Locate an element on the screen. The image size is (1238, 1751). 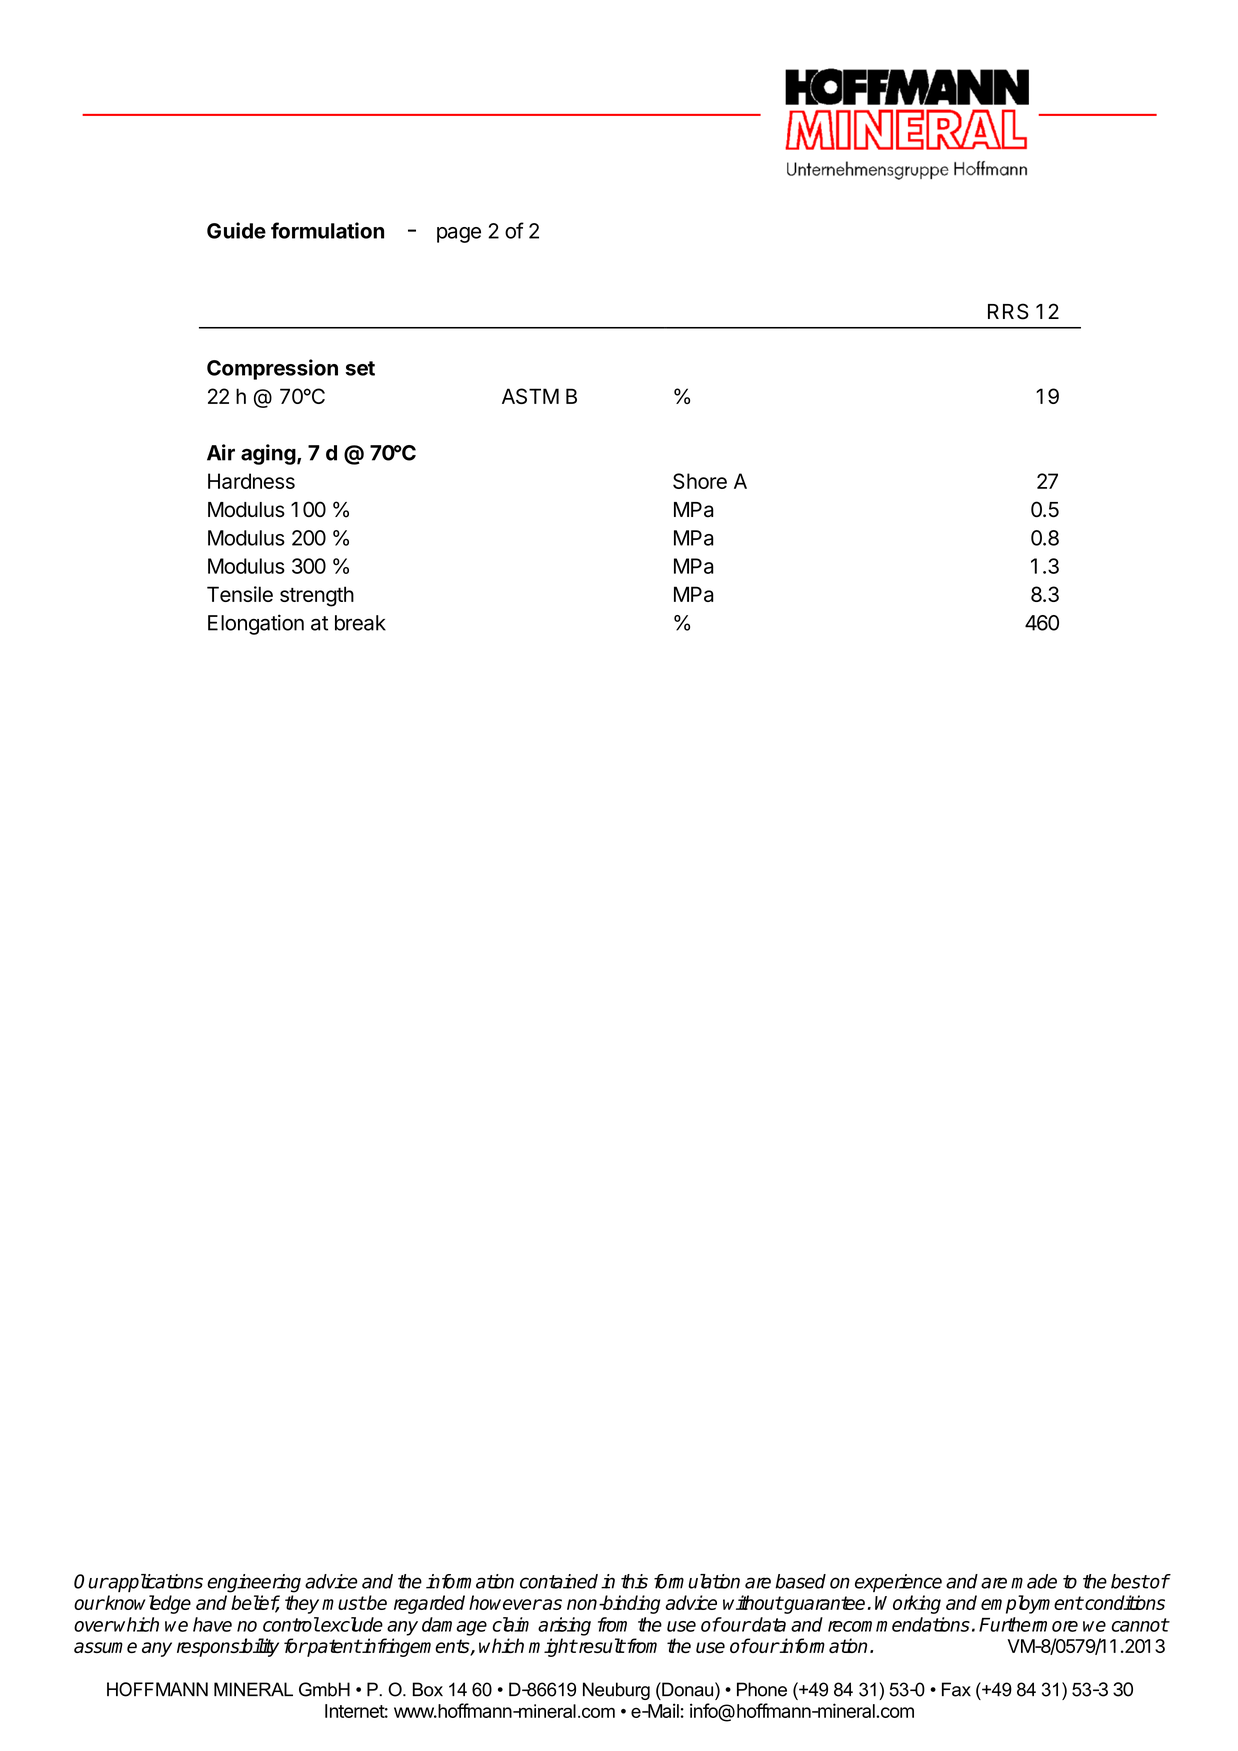
Guide is located at coordinates (236, 230).
